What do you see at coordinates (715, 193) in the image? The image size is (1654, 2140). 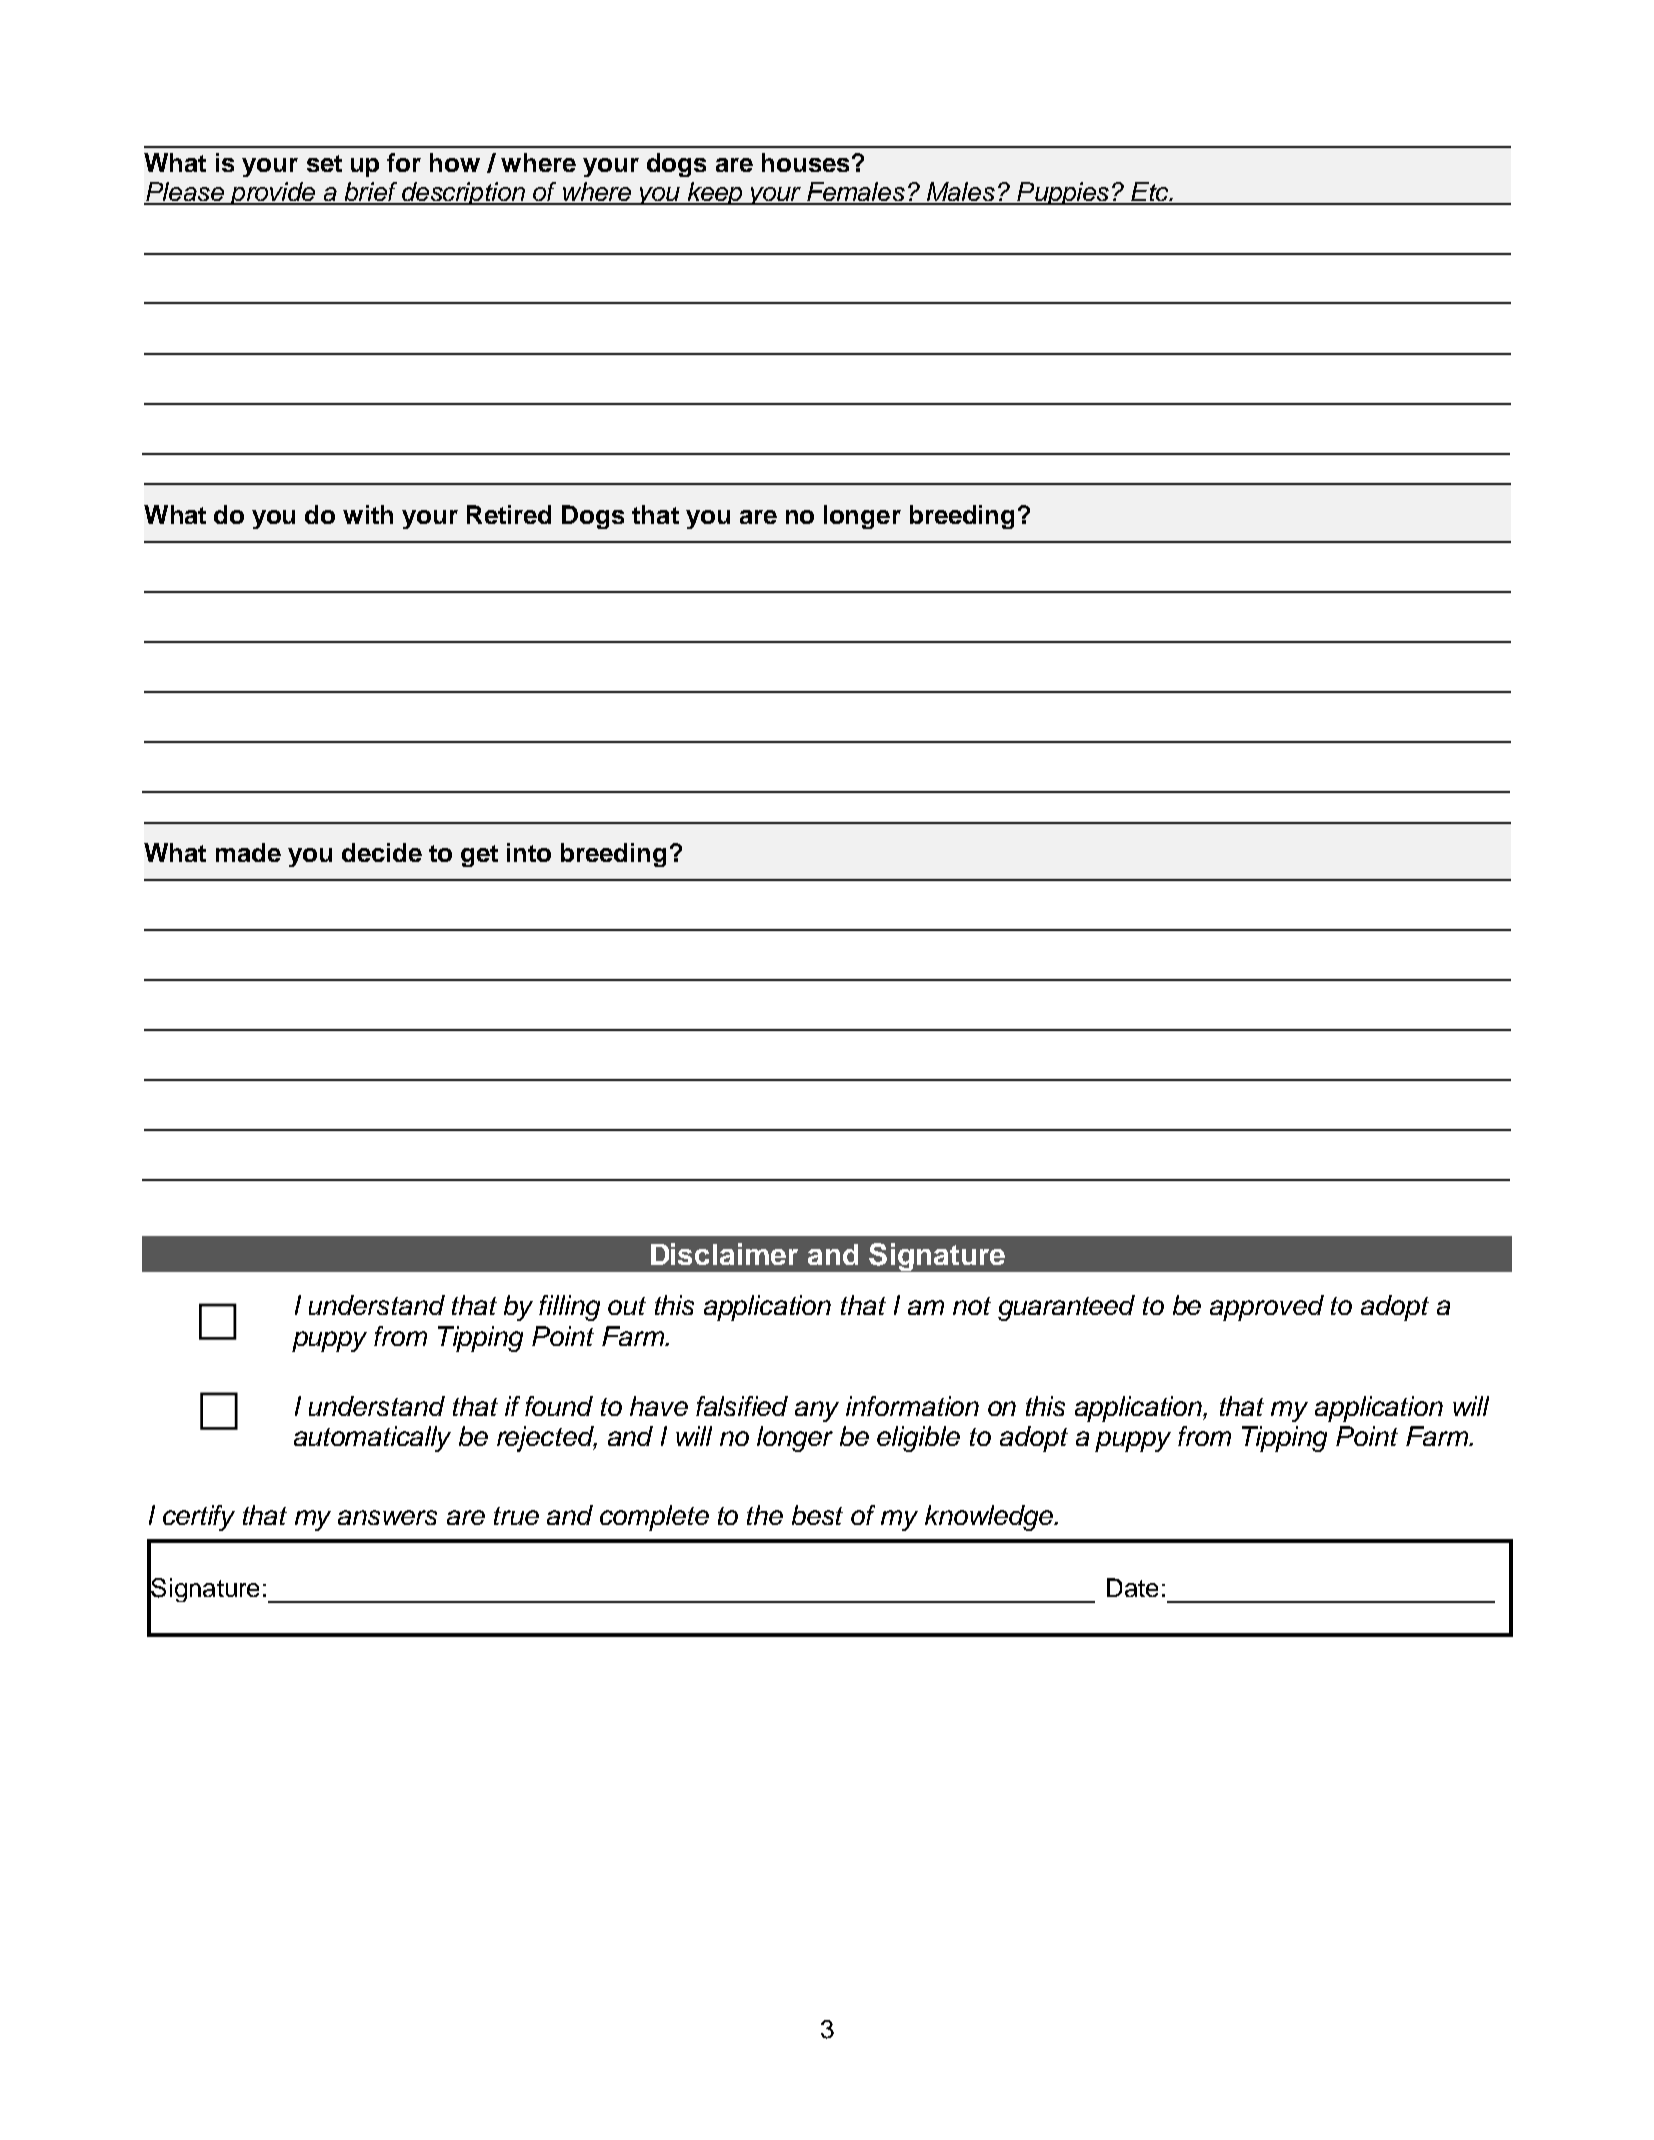 I see `keep` at bounding box center [715, 193].
